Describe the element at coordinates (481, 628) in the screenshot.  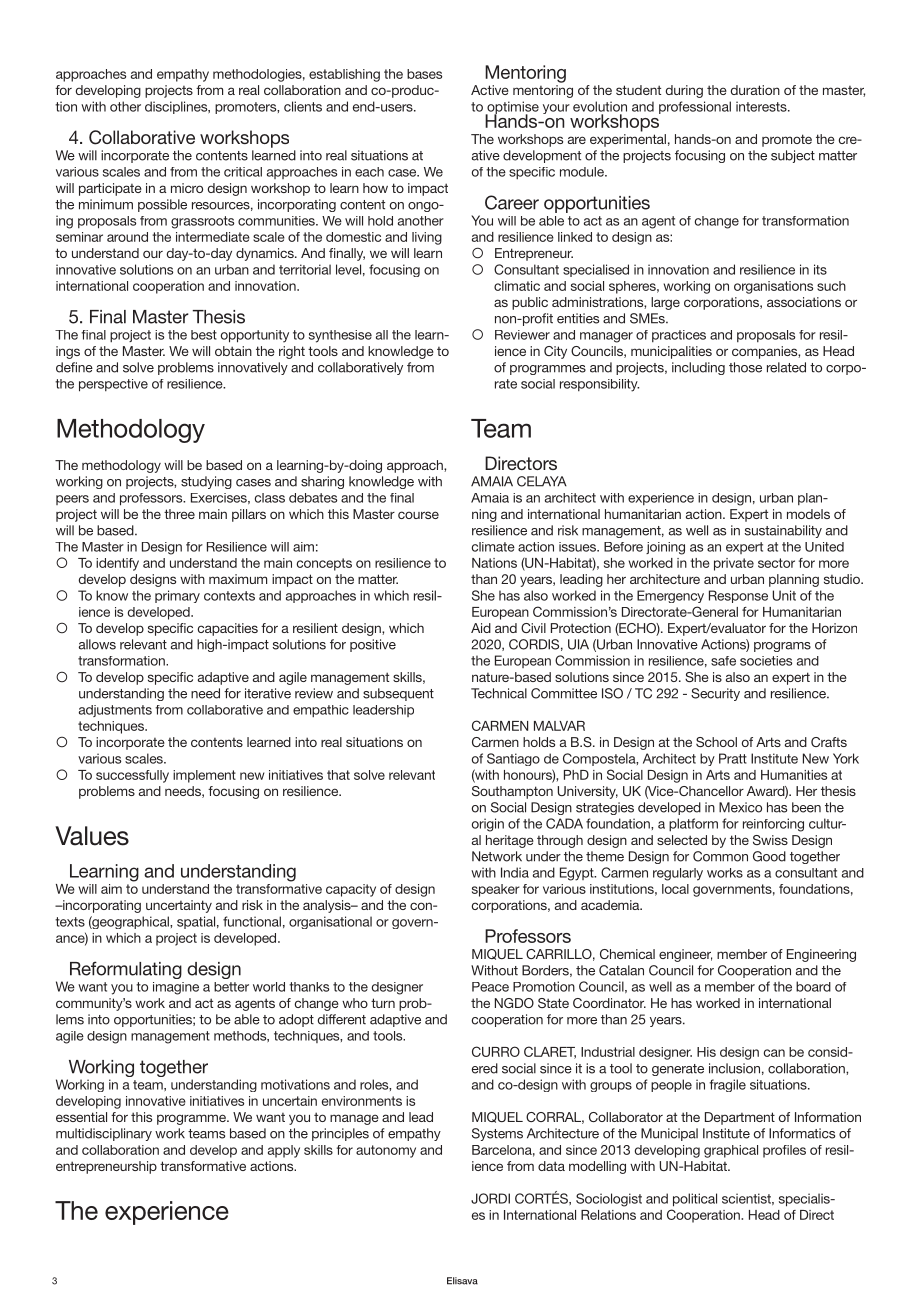
I see `Aid` at that location.
